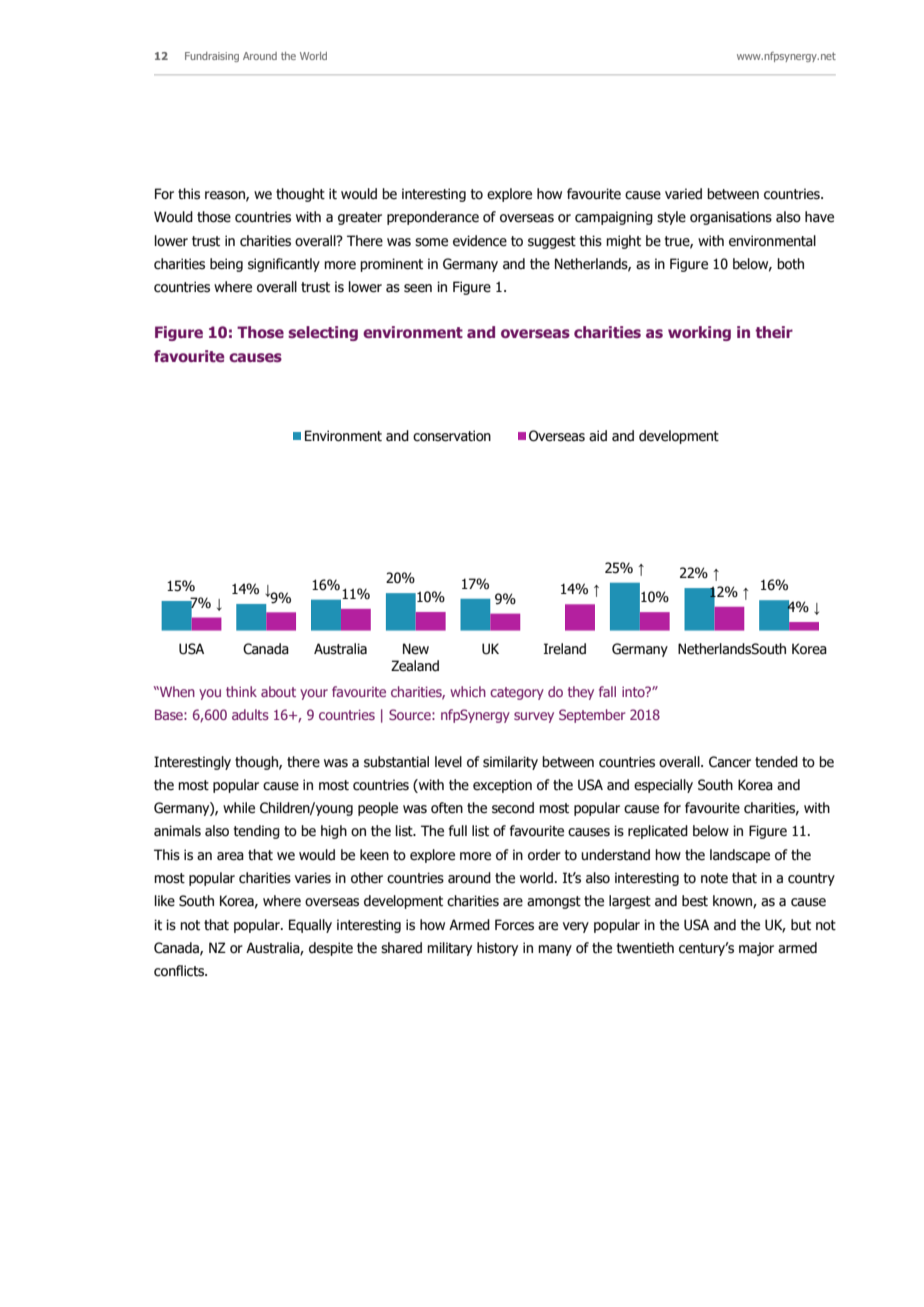 This screenshot has width=924, height=1307. I want to click on Ireland, so click(565, 649).
